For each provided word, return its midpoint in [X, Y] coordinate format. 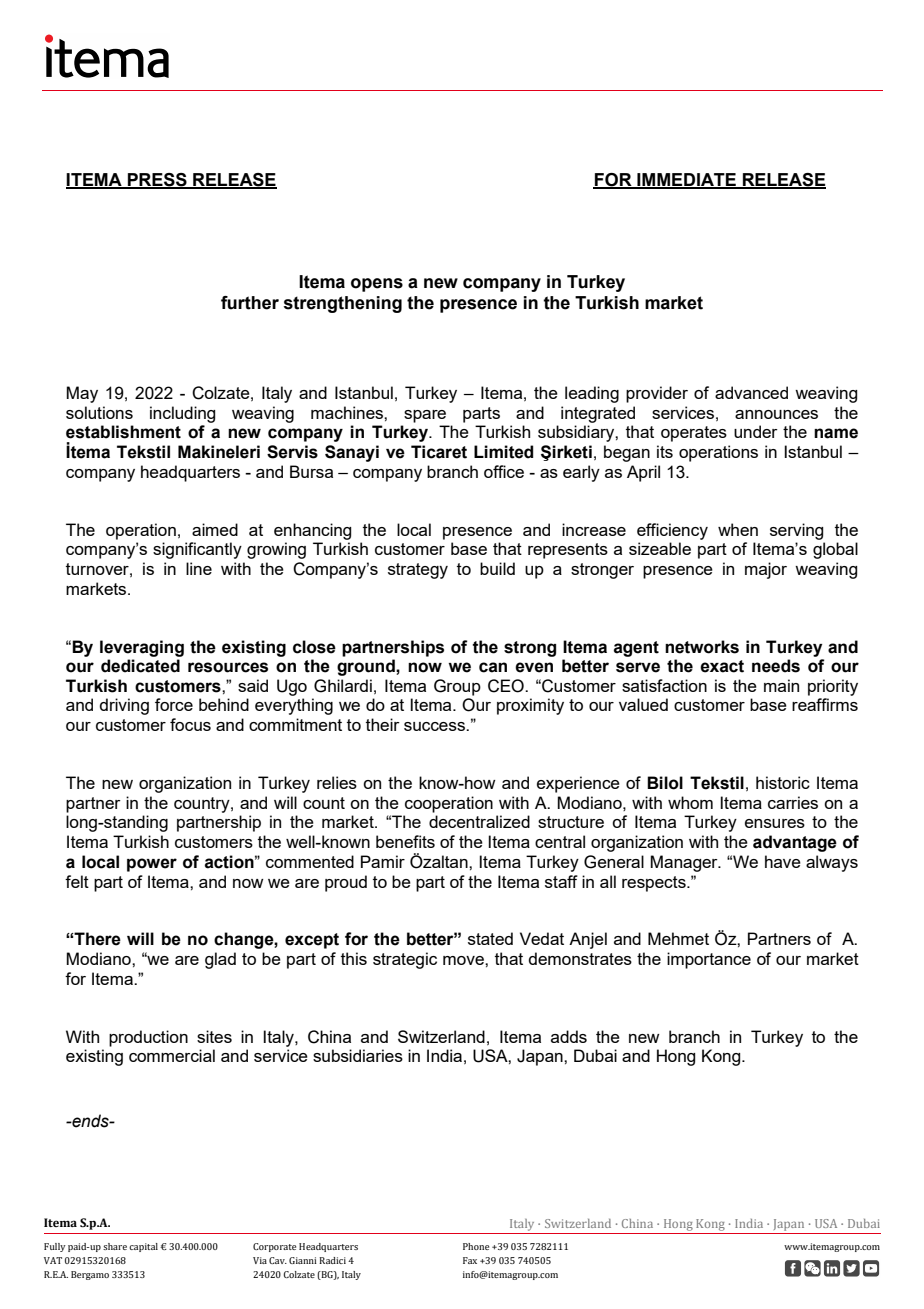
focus [190, 724]
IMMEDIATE [686, 180]
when [738, 529]
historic [783, 782]
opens [377, 285]
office [504, 471]
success [435, 726]
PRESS [157, 180]
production [148, 1038]
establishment [123, 432]
